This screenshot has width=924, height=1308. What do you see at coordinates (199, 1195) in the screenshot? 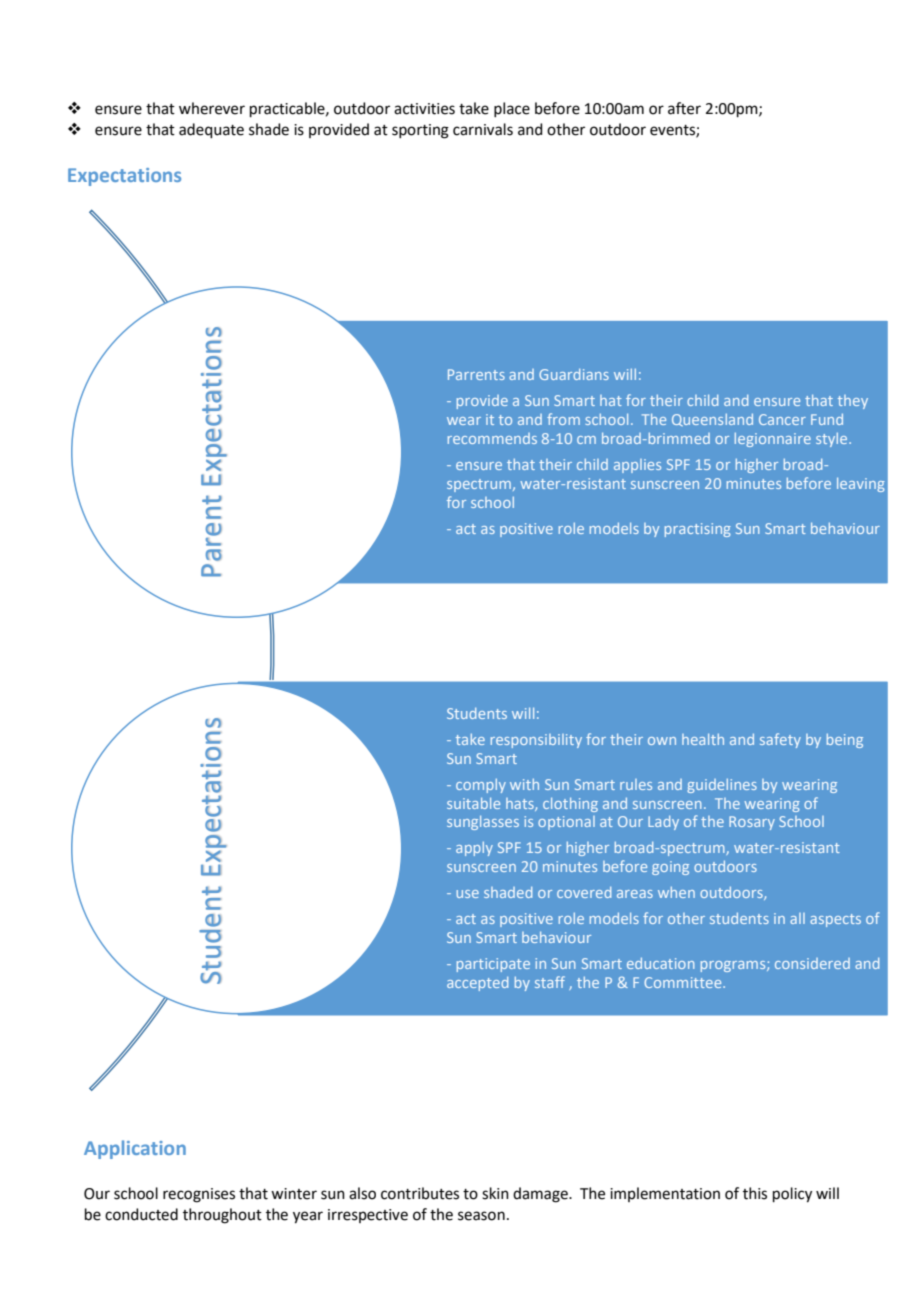
I see `recognises` at bounding box center [199, 1195].
